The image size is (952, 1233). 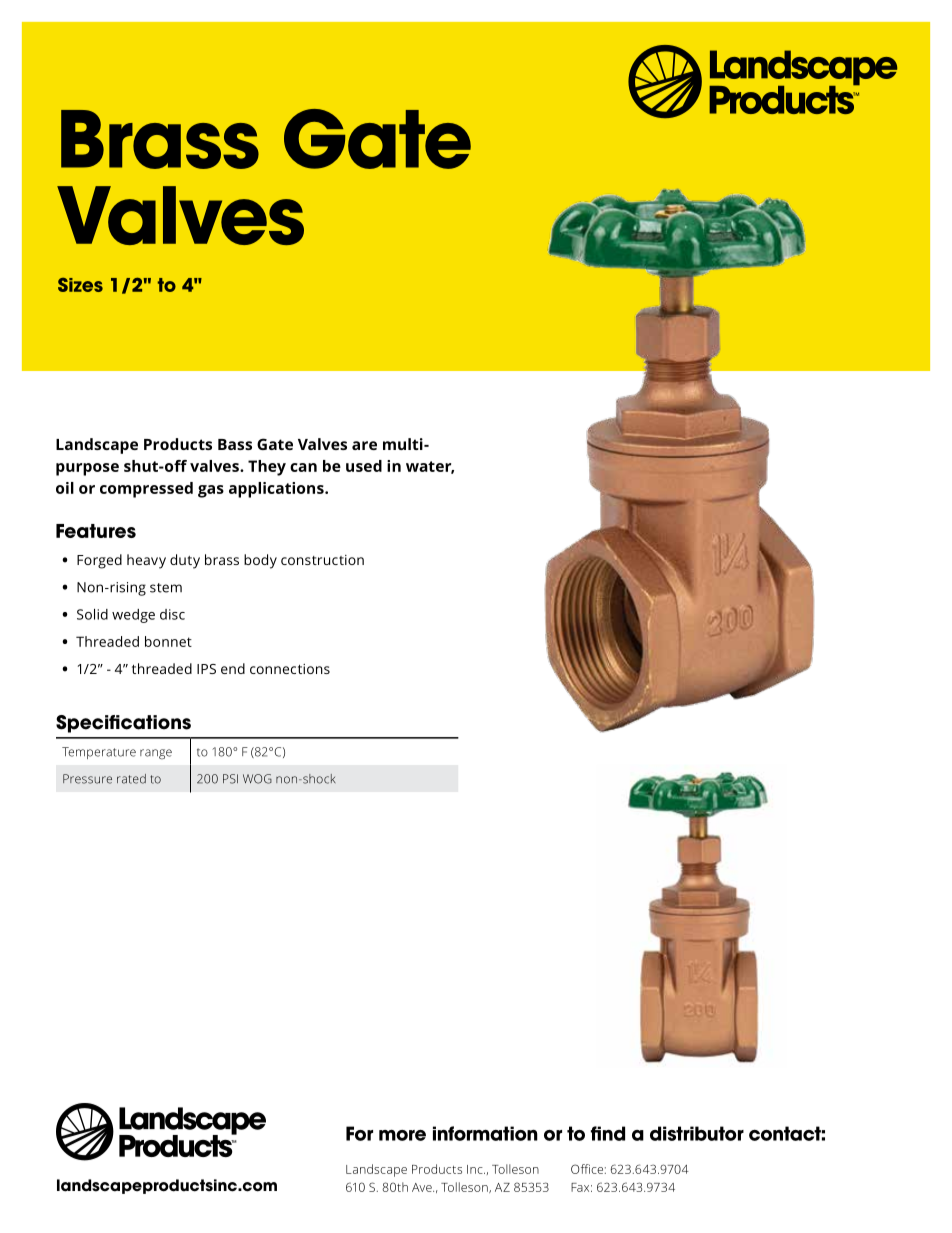 What do you see at coordinates (290, 669) in the image?
I see `connections` at bounding box center [290, 669].
